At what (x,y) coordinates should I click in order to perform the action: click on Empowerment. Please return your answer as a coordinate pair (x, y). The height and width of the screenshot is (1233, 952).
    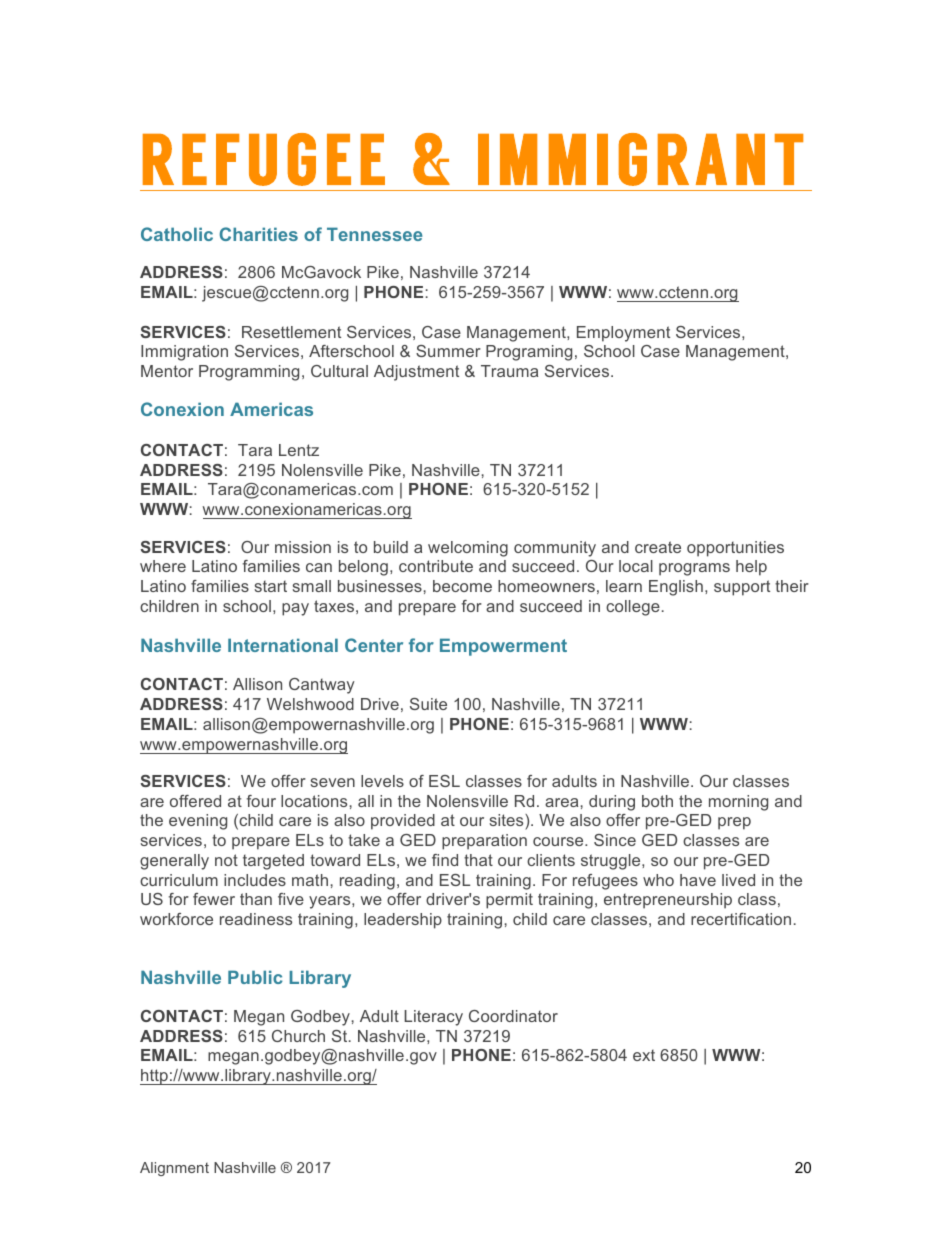
    Looking at the image, I should click on (503, 647).
